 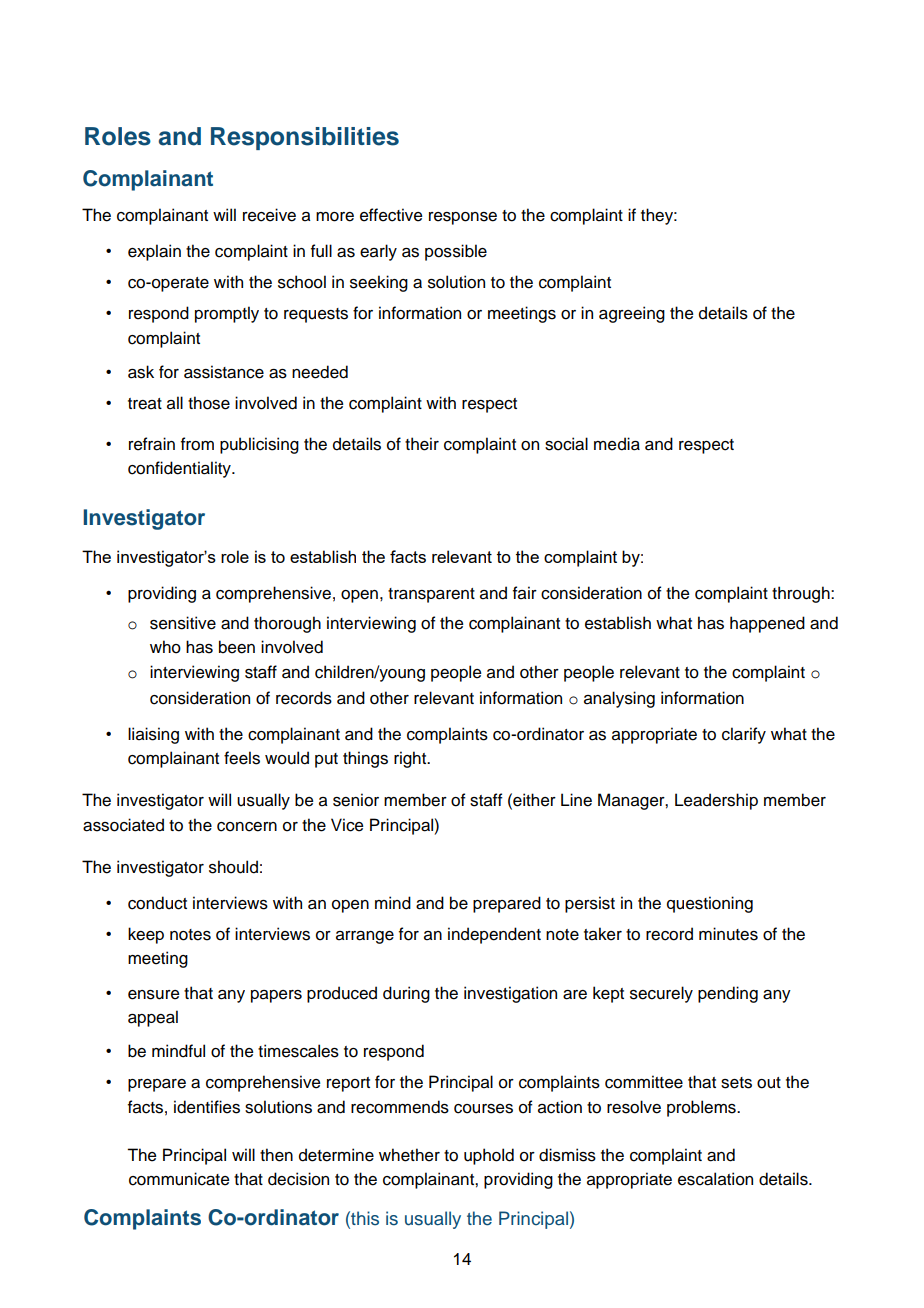 I want to click on concern, so click(x=247, y=827).
